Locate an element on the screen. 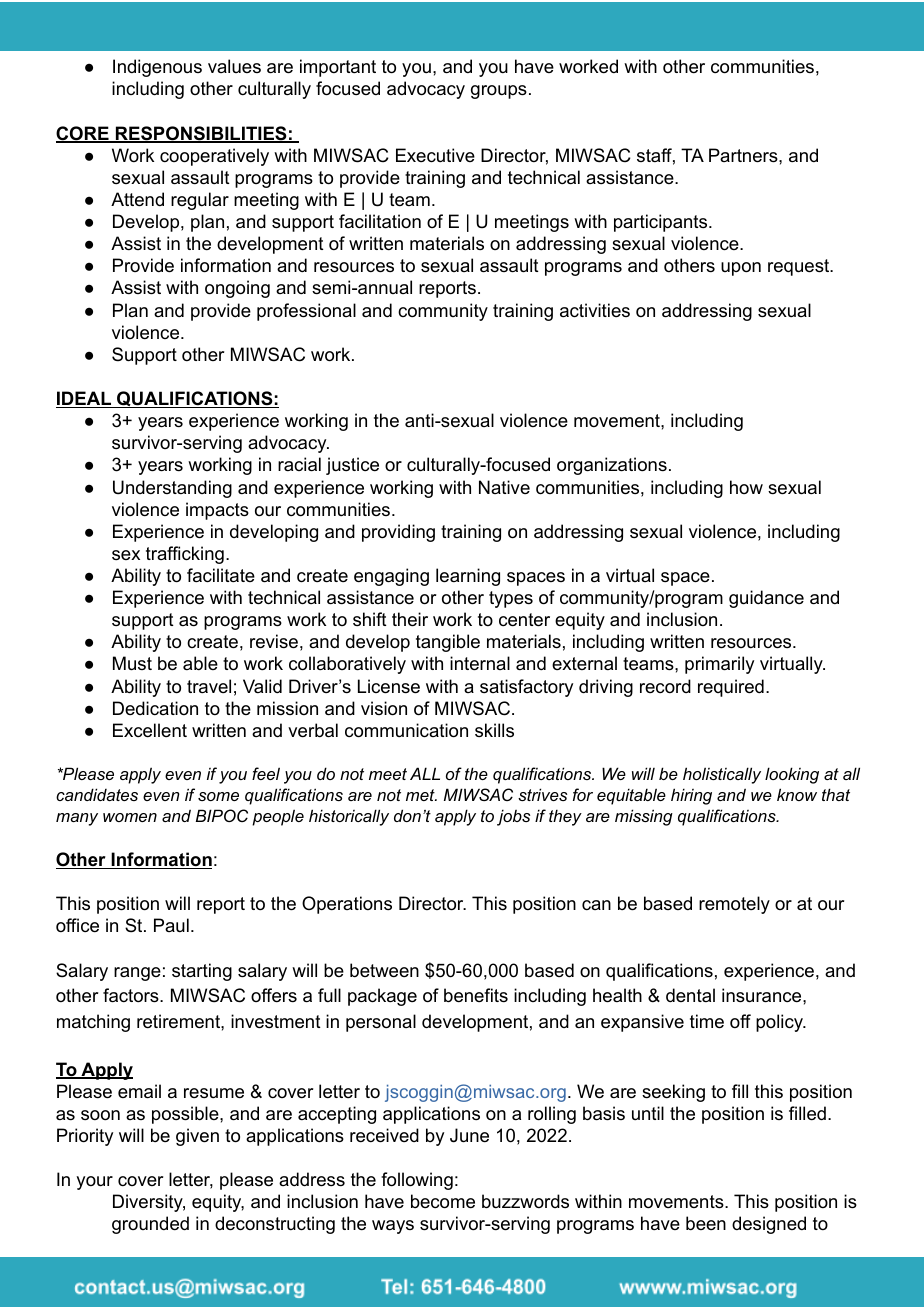  groups is located at coordinates (499, 92).
